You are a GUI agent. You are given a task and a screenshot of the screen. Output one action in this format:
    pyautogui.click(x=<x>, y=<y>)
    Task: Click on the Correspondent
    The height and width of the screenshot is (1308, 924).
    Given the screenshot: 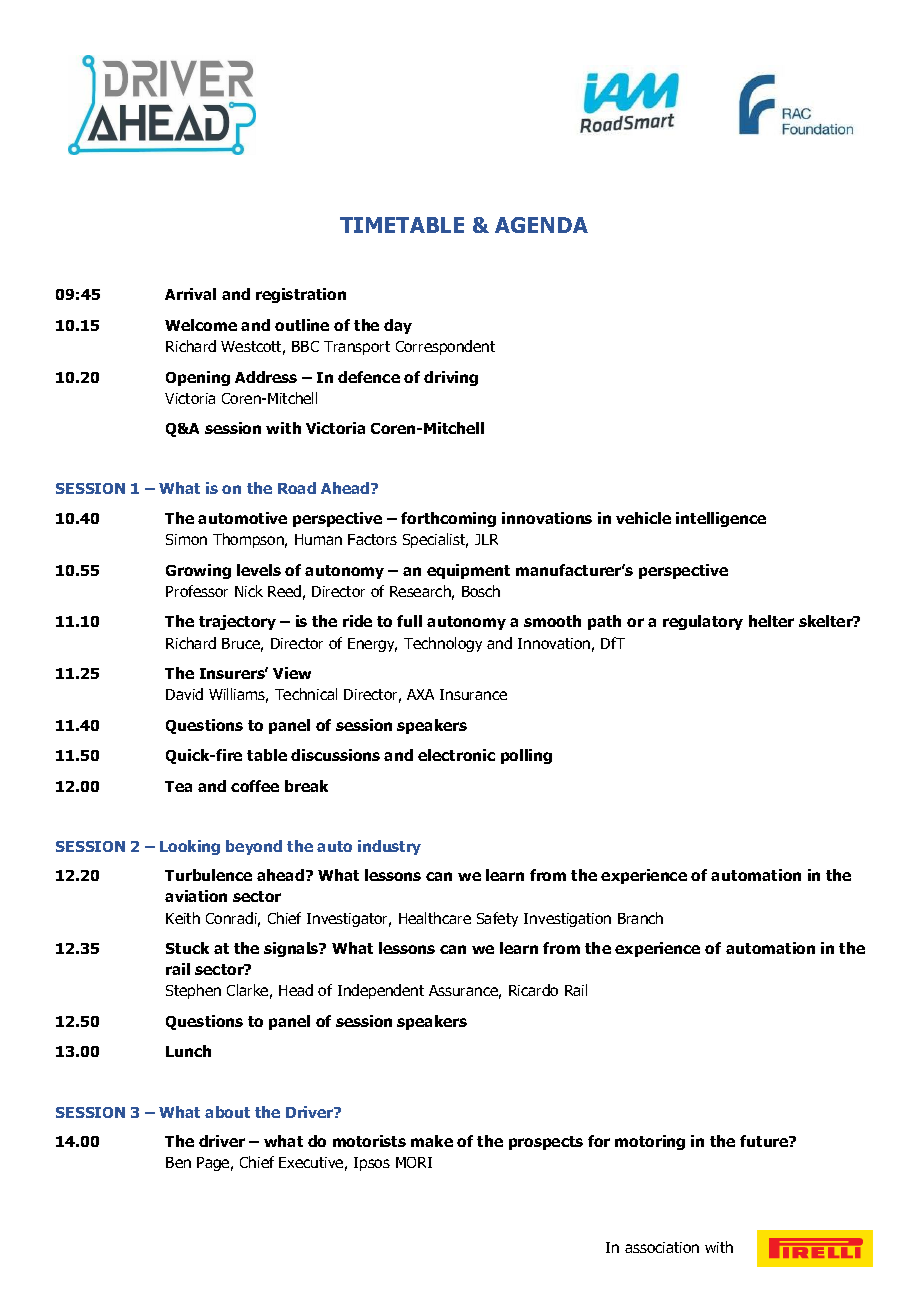 What is the action you would take?
    pyautogui.click(x=445, y=347)
